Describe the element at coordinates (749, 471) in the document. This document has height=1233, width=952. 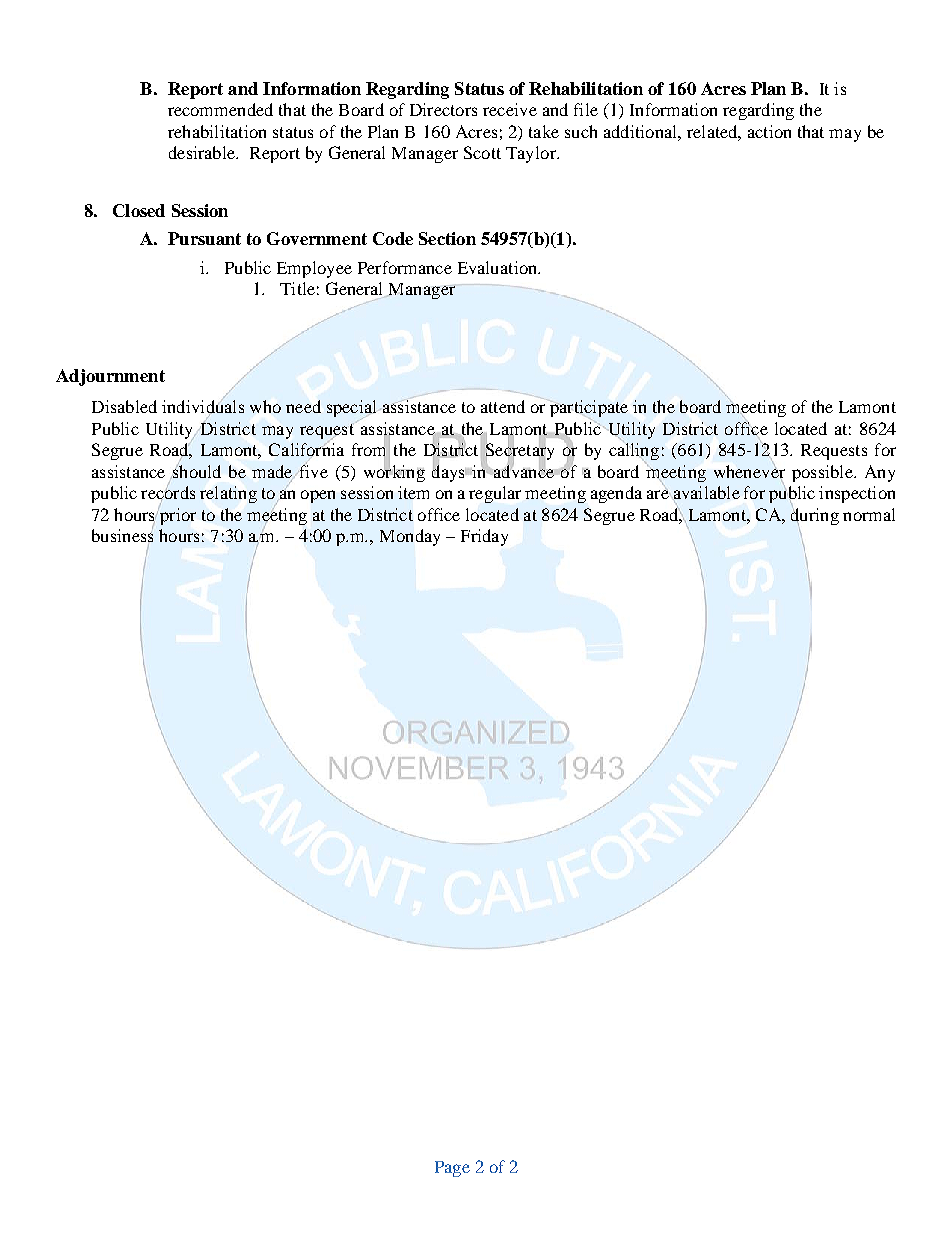
I see `whenever` at that location.
